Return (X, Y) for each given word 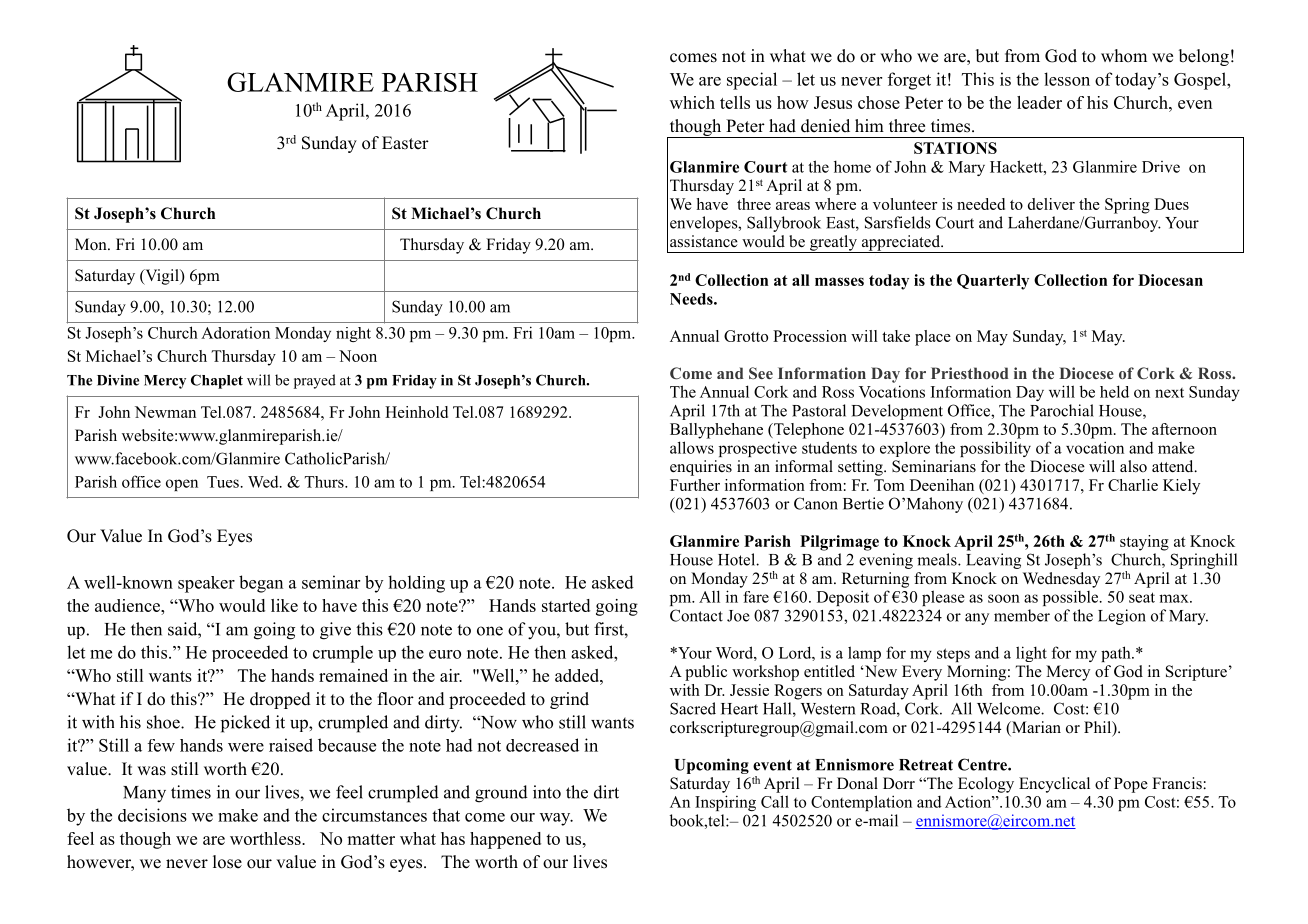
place (933, 338)
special (752, 81)
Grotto (746, 336)
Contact (696, 615)
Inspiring (725, 803)
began (261, 584)
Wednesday (1061, 580)
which (692, 102)
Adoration (235, 333)
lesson (1067, 79)
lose (227, 862)
